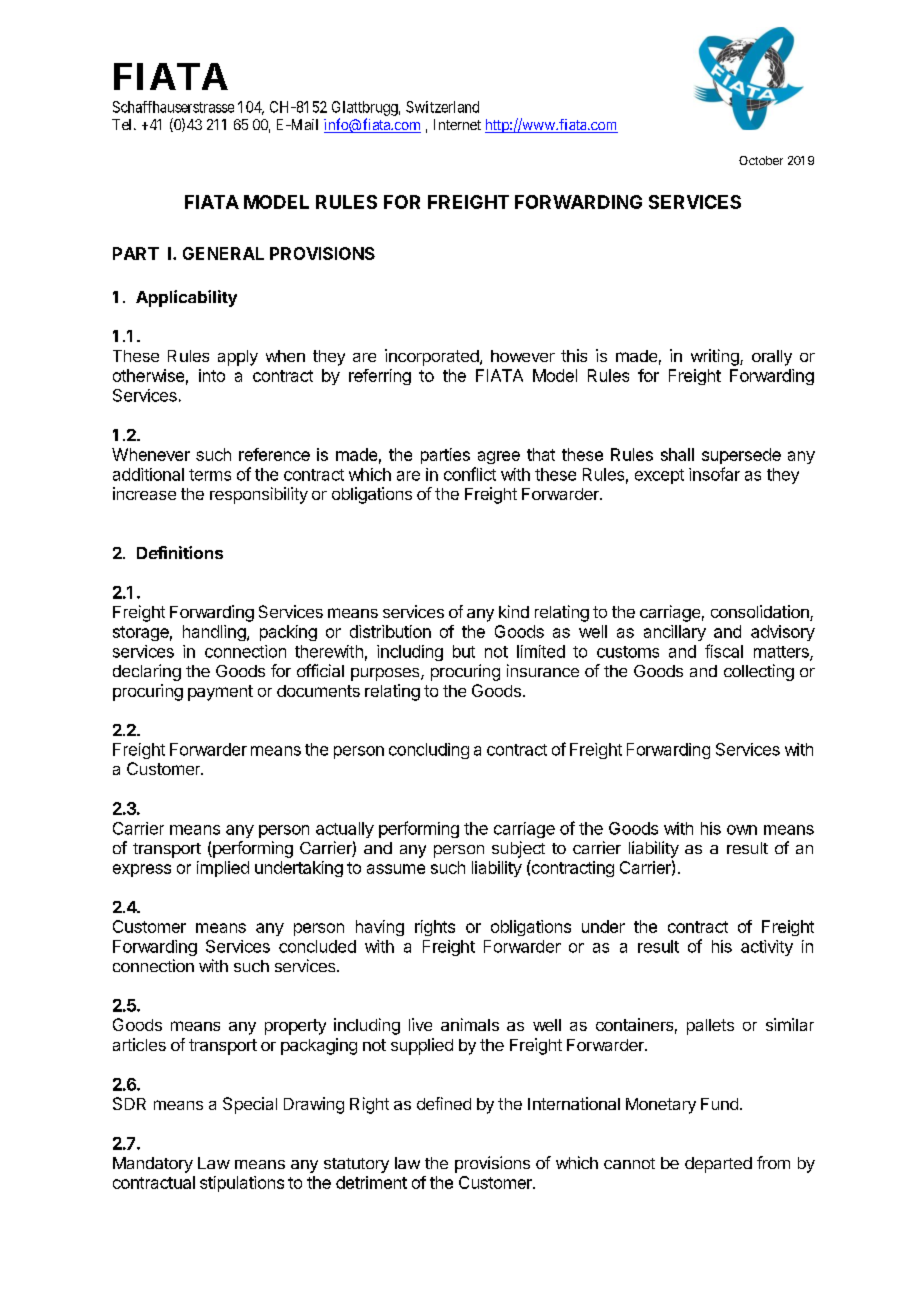  Describe the element at coordinates (761, 160) in the document. I see `October` at that location.
